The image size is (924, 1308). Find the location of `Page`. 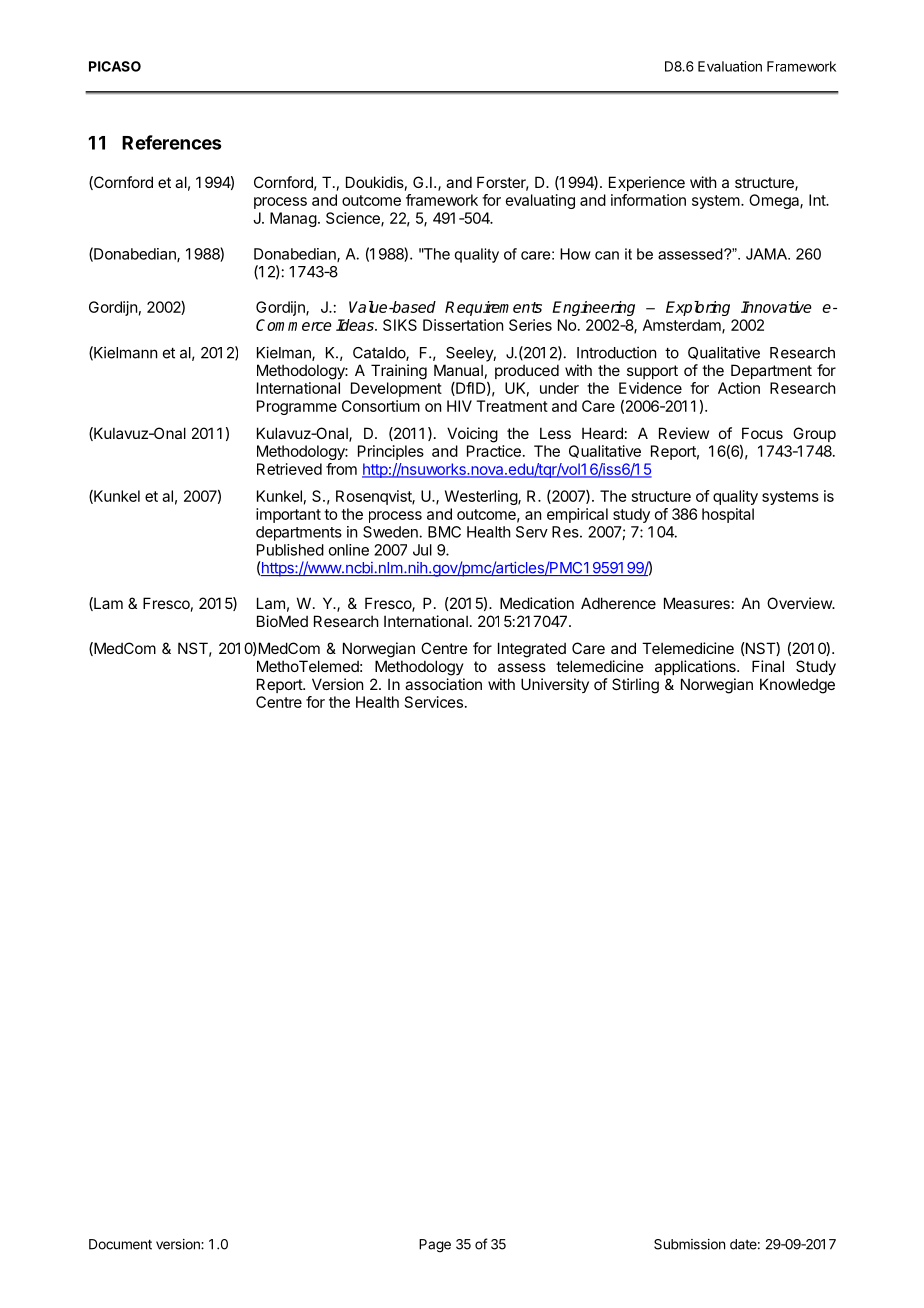

Page is located at coordinates (435, 1246).
